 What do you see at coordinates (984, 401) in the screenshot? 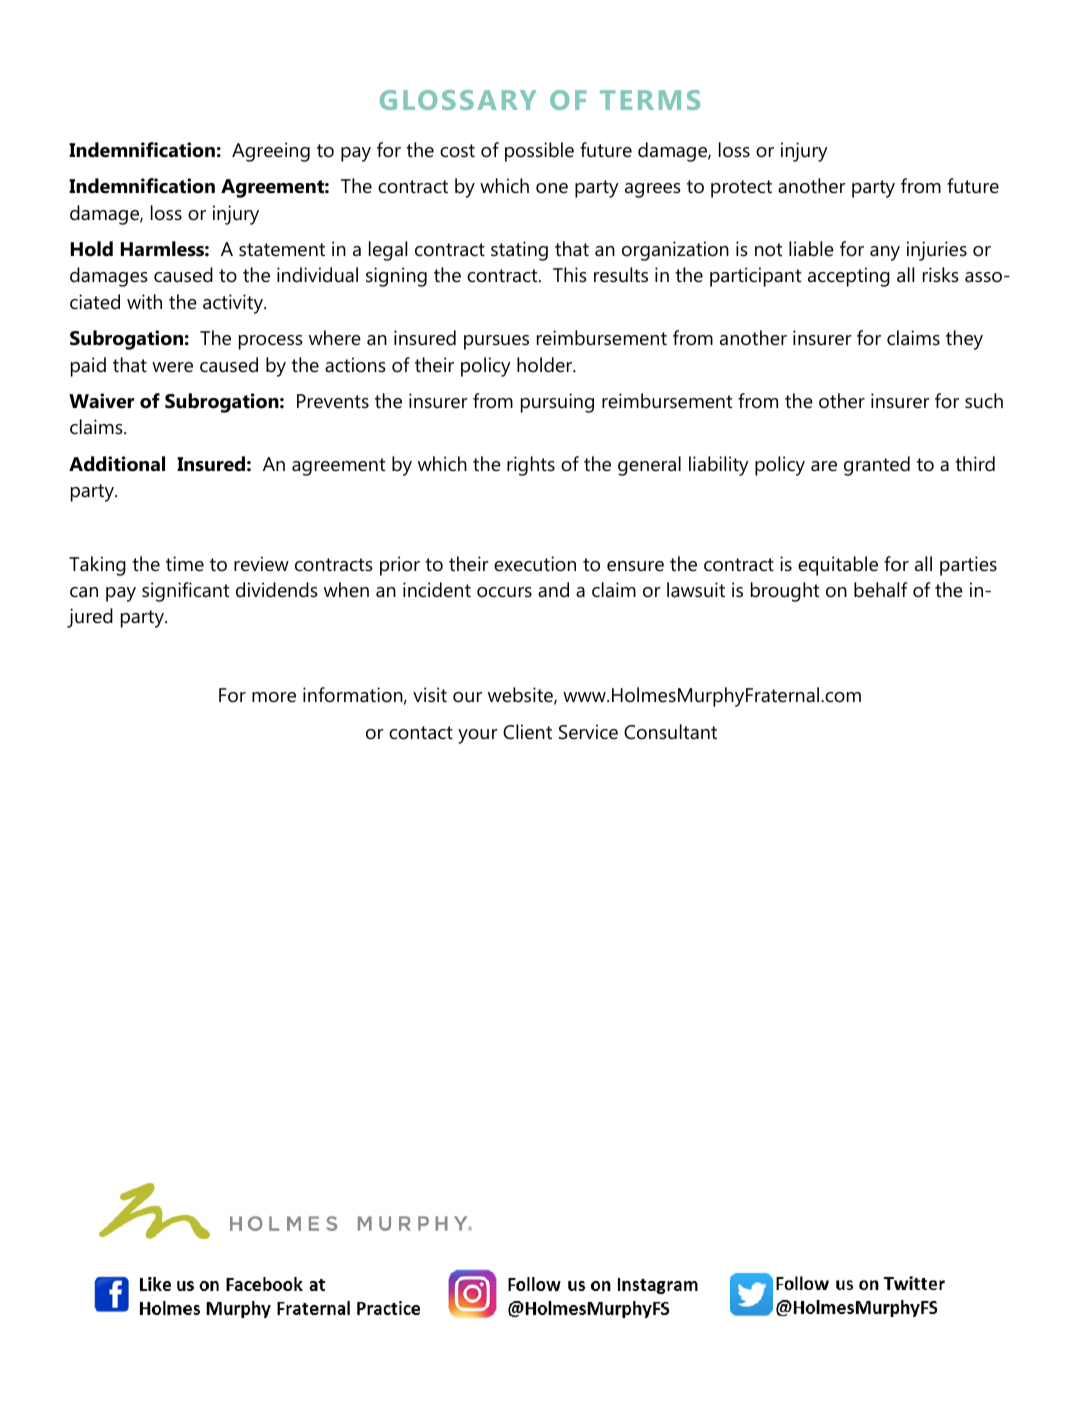
I see `such` at bounding box center [984, 401].
